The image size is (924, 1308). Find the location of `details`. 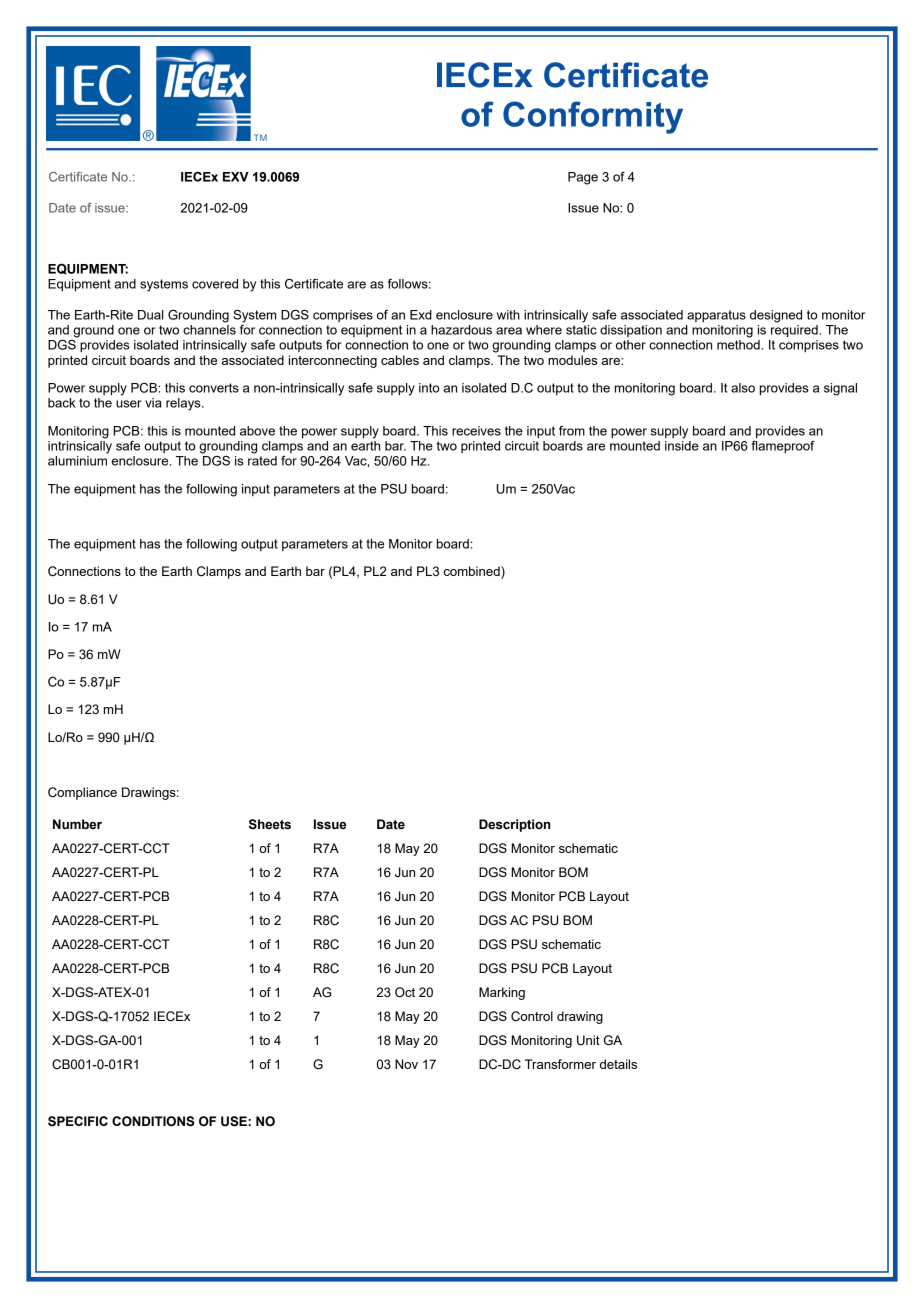

details is located at coordinates (618, 1064).
